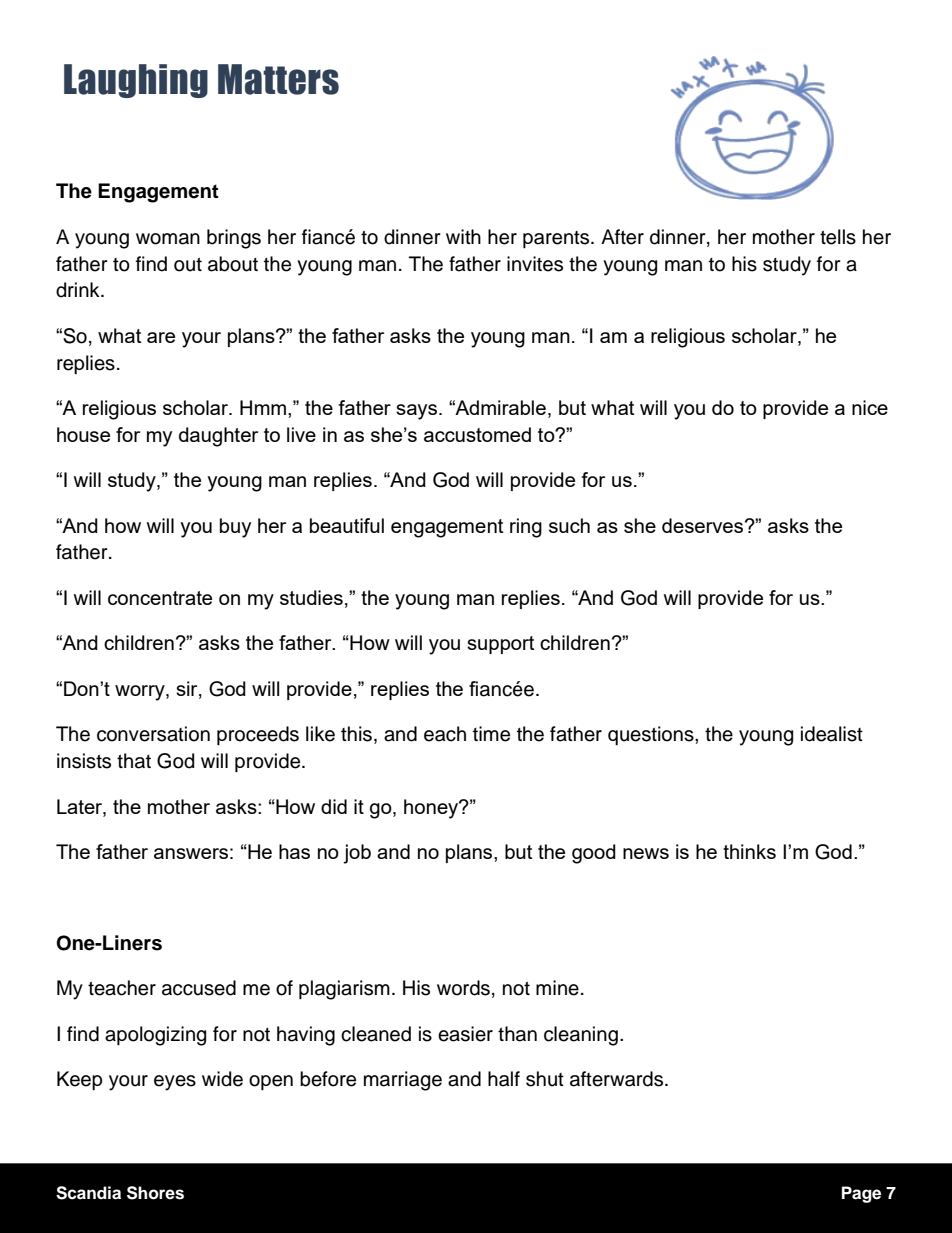 The width and height of the screenshot is (952, 1233). What do you see at coordinates (136, 81) in the screenshot?
I see `Laughing` at bounding box center [136, 81].
